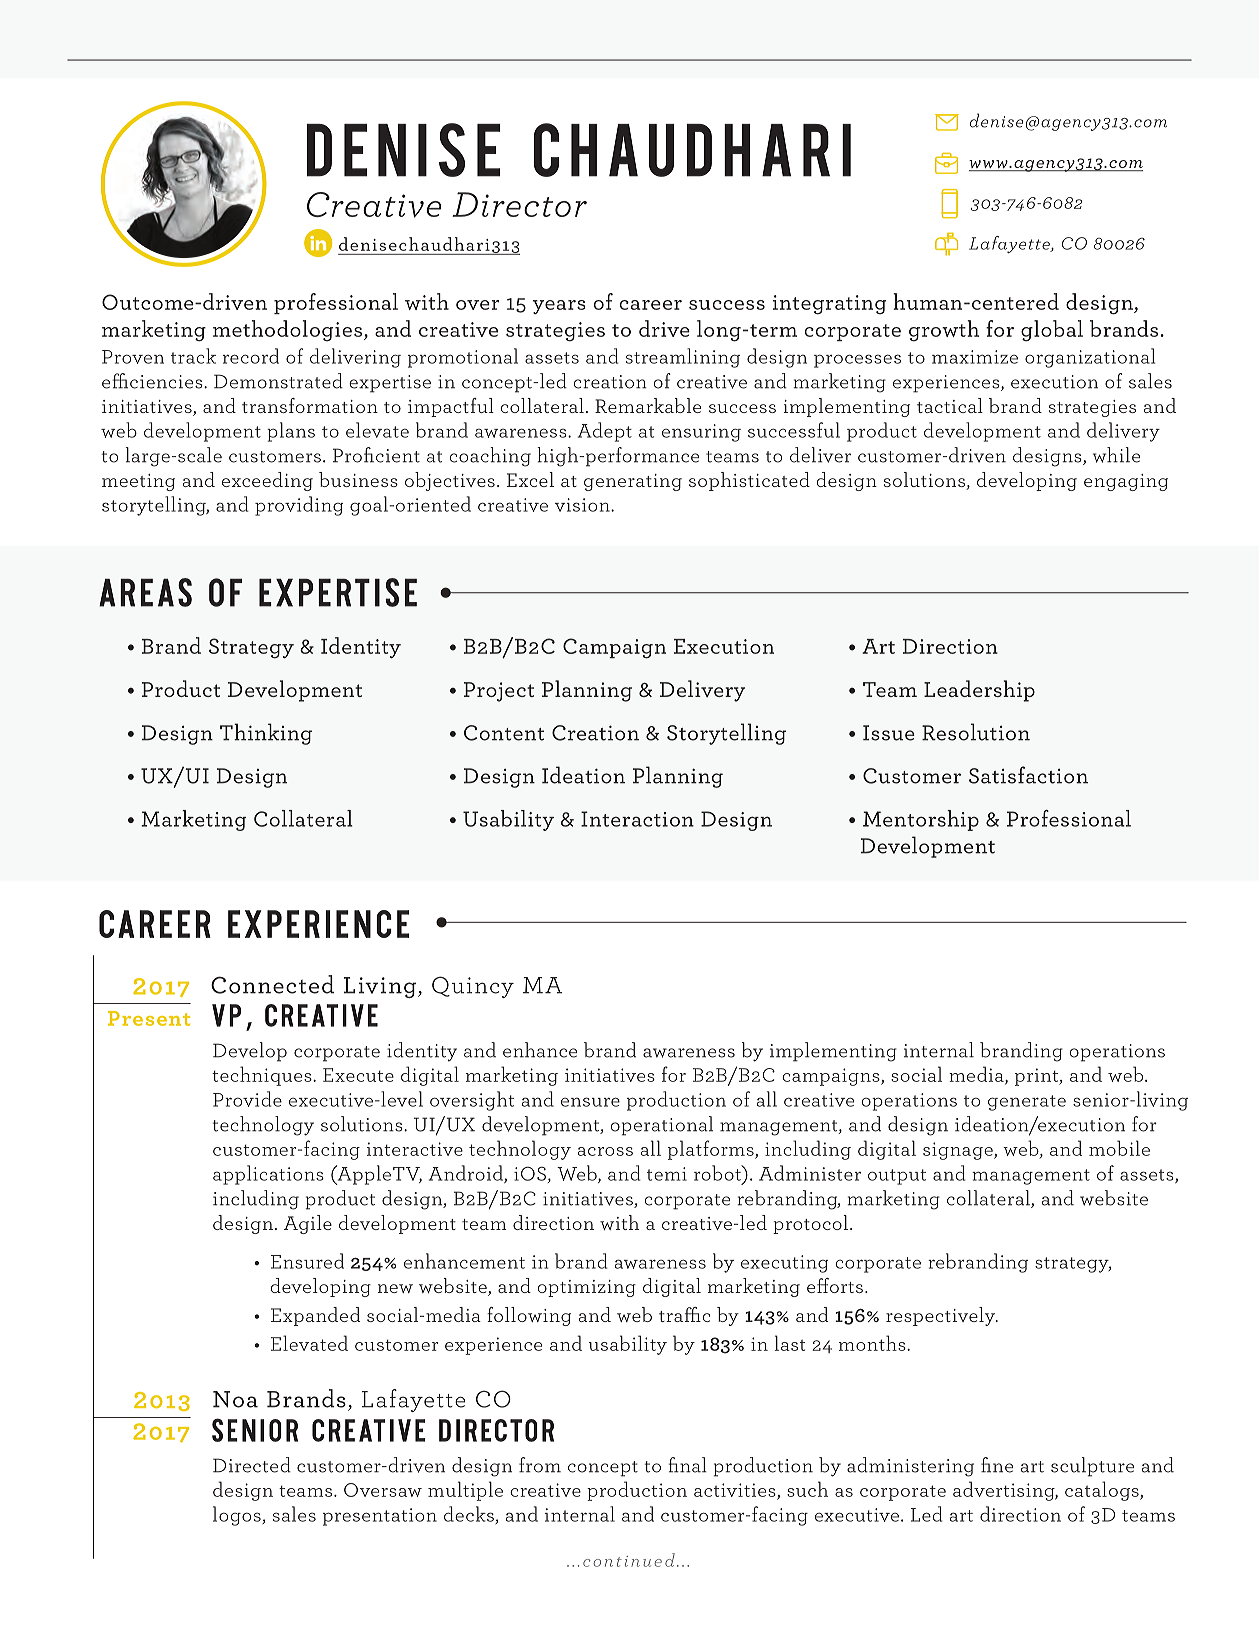 Image resolution: width=1259 pixels, height=1629 pixels. I want to click on Resolution, so click(976, 732).
